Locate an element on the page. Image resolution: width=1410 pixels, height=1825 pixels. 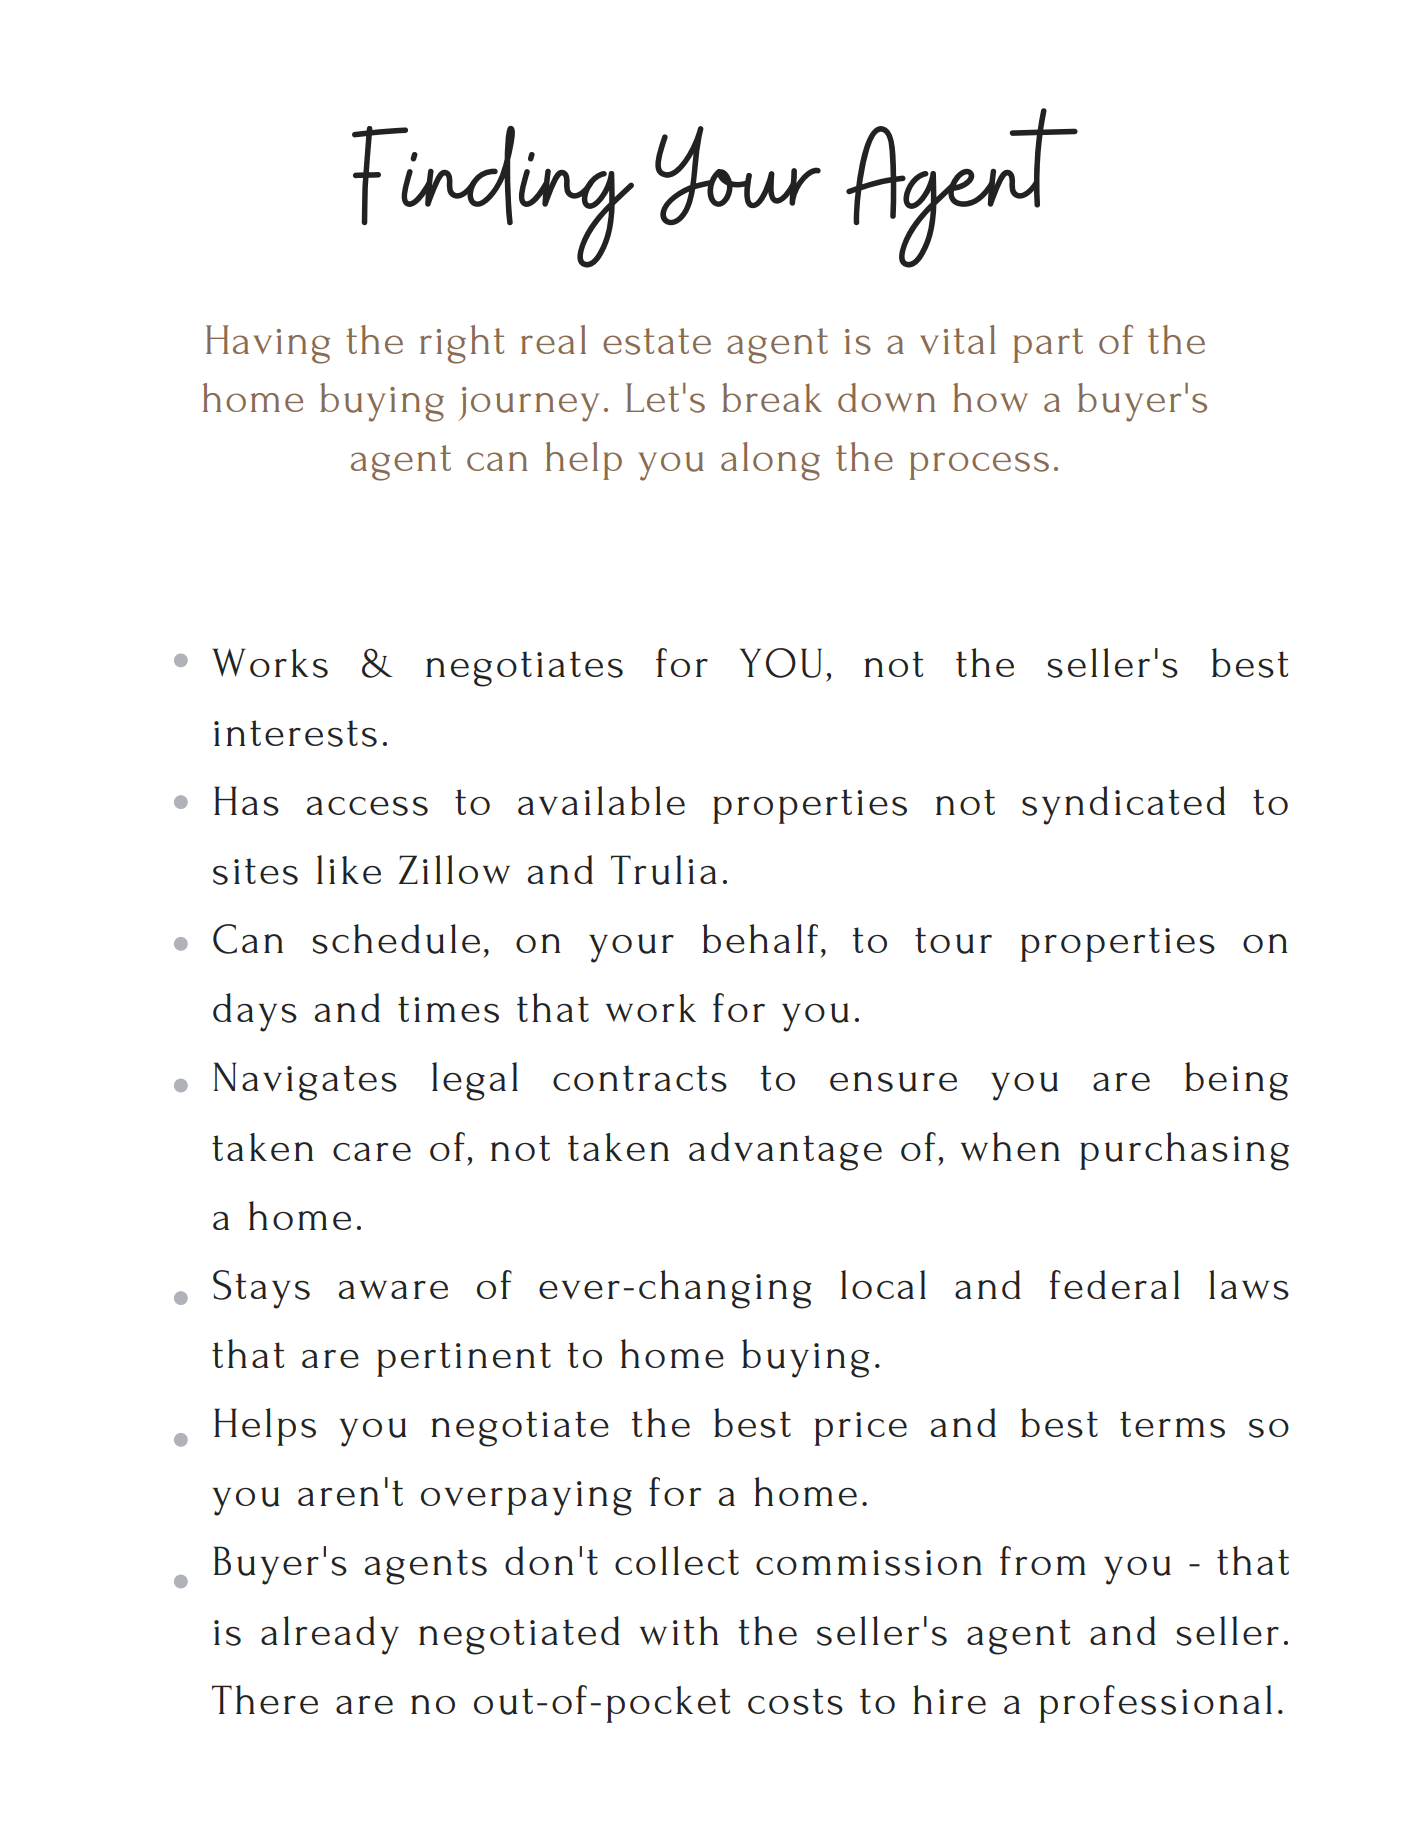
costs is located at coordinates (795, 1701).
